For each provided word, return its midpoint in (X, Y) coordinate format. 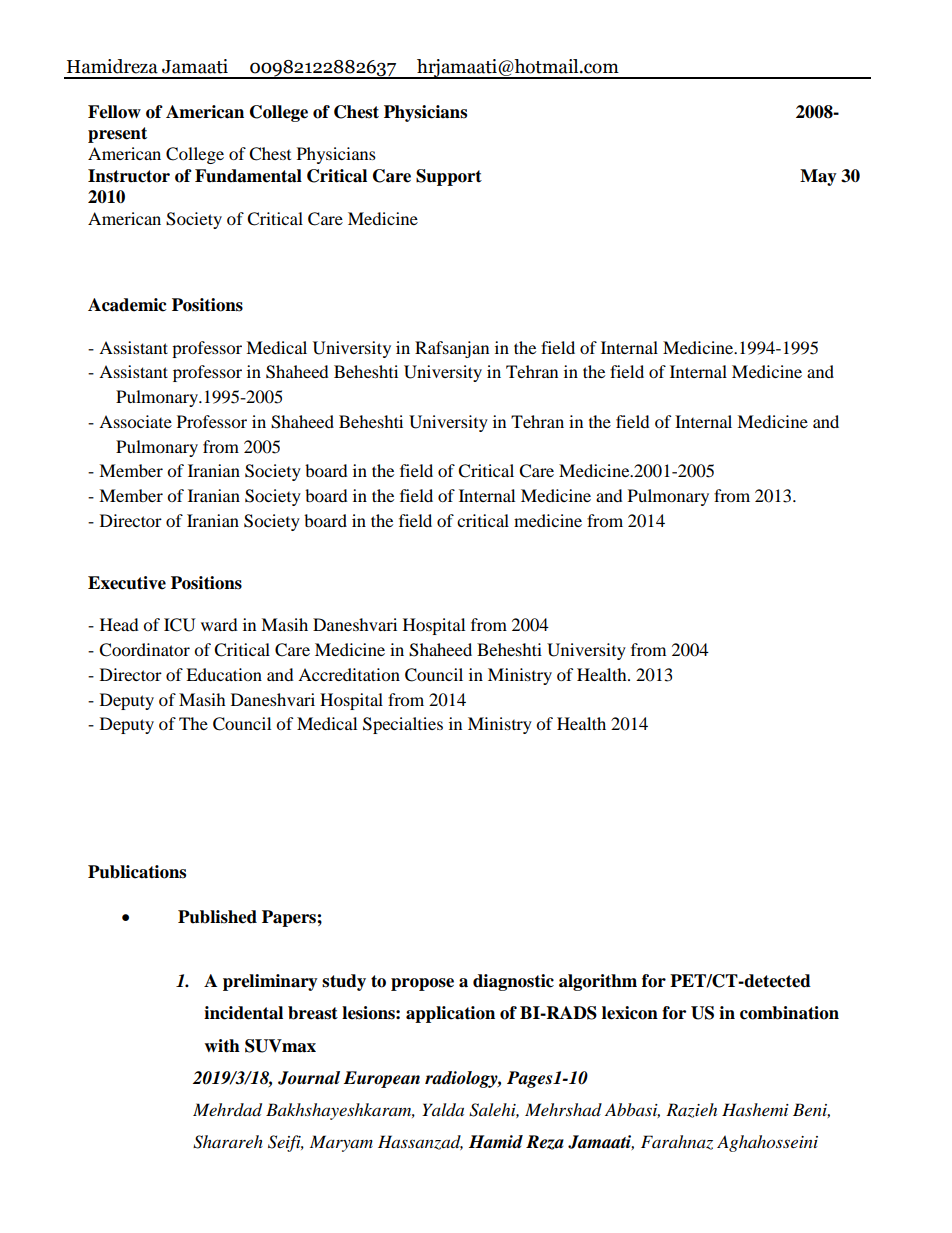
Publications (137, 872)
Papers (290, 918)
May (818, 177)
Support (449, 177)
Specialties (403, 725)
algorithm (598, 982)
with (222, 1046)
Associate (135, 421)
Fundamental (248, 176)
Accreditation (349, 674)
